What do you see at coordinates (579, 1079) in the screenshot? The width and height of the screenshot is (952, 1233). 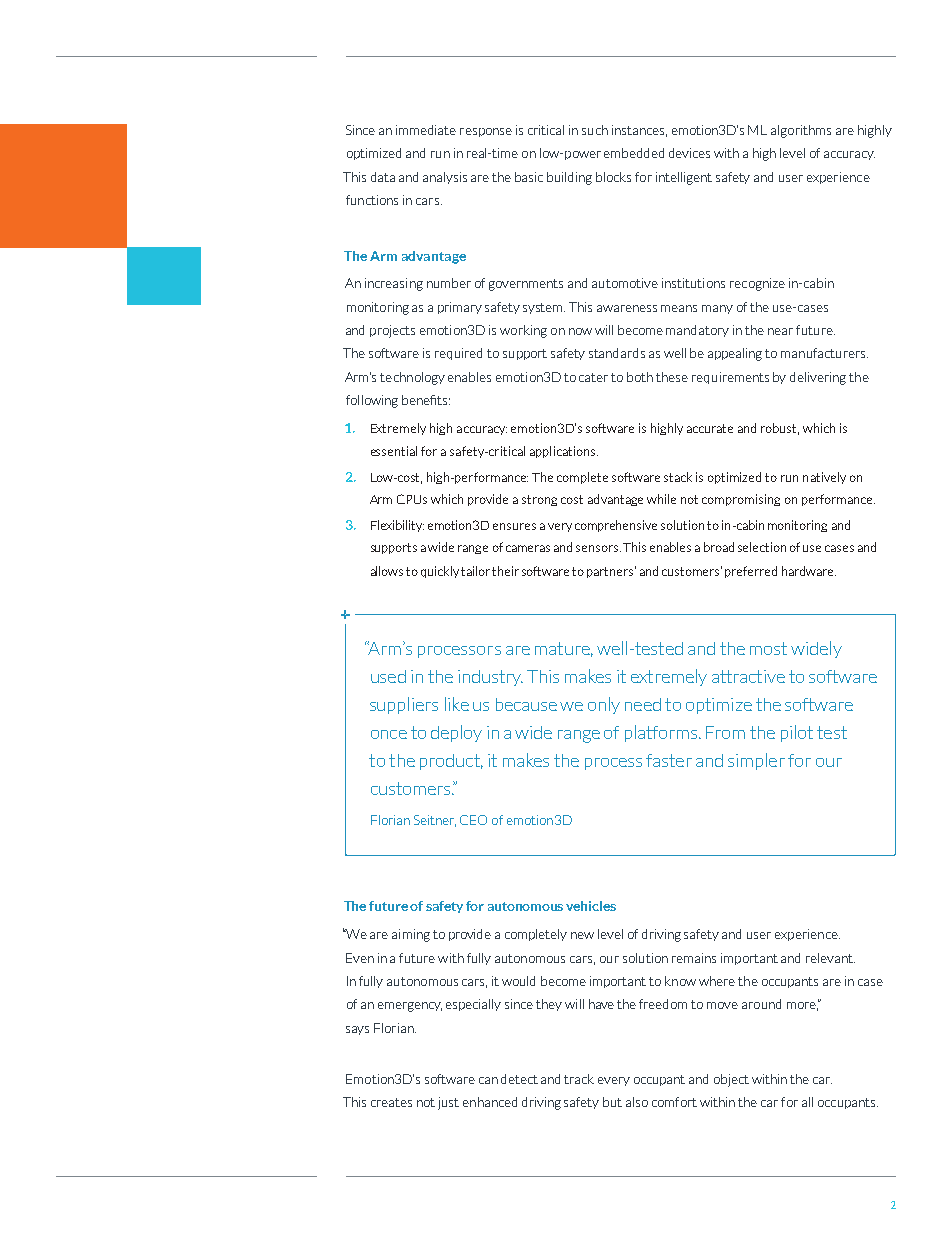 I see `track` at bounding box center [579, 1079].
